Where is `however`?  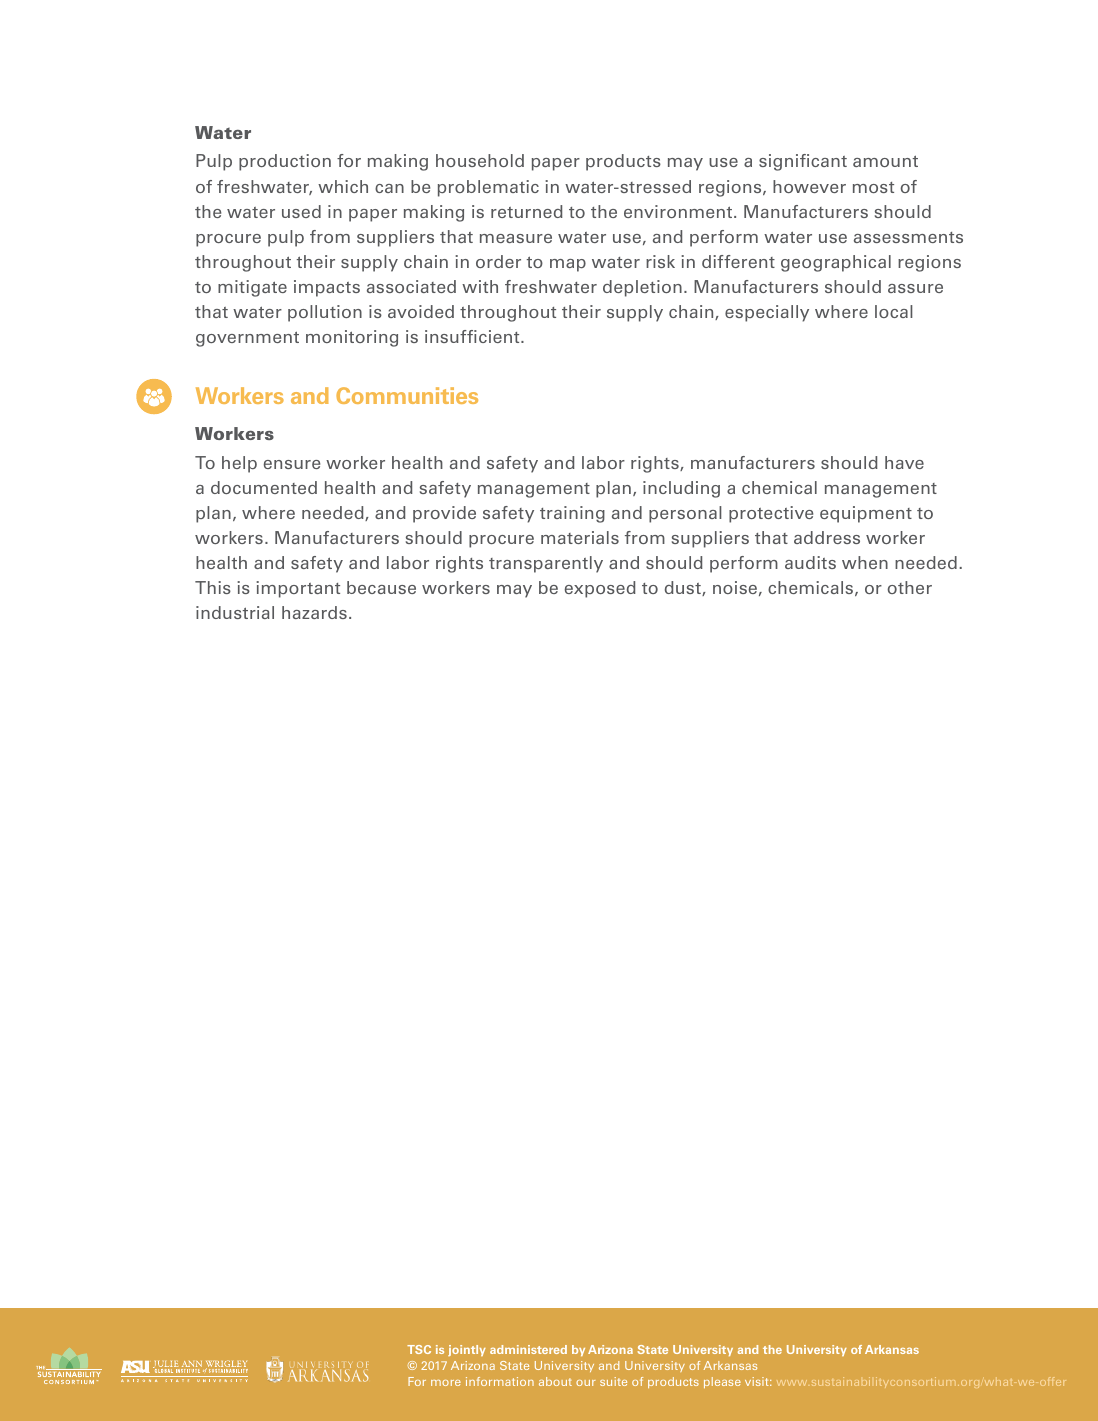 however is located at coordinates (809, 186).
